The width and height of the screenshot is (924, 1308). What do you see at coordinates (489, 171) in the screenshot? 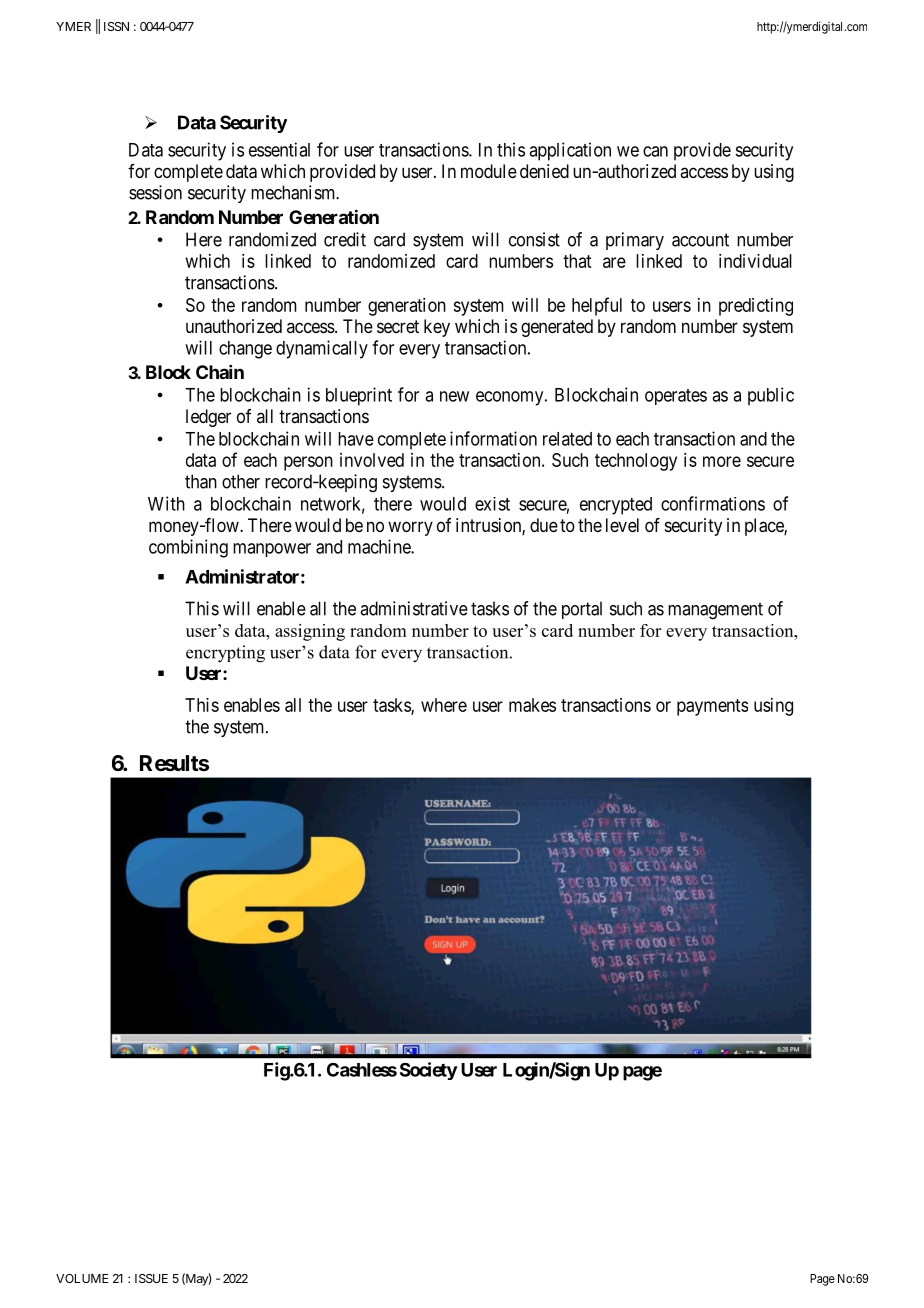
I see `module` at bounding box center [489, 171].
